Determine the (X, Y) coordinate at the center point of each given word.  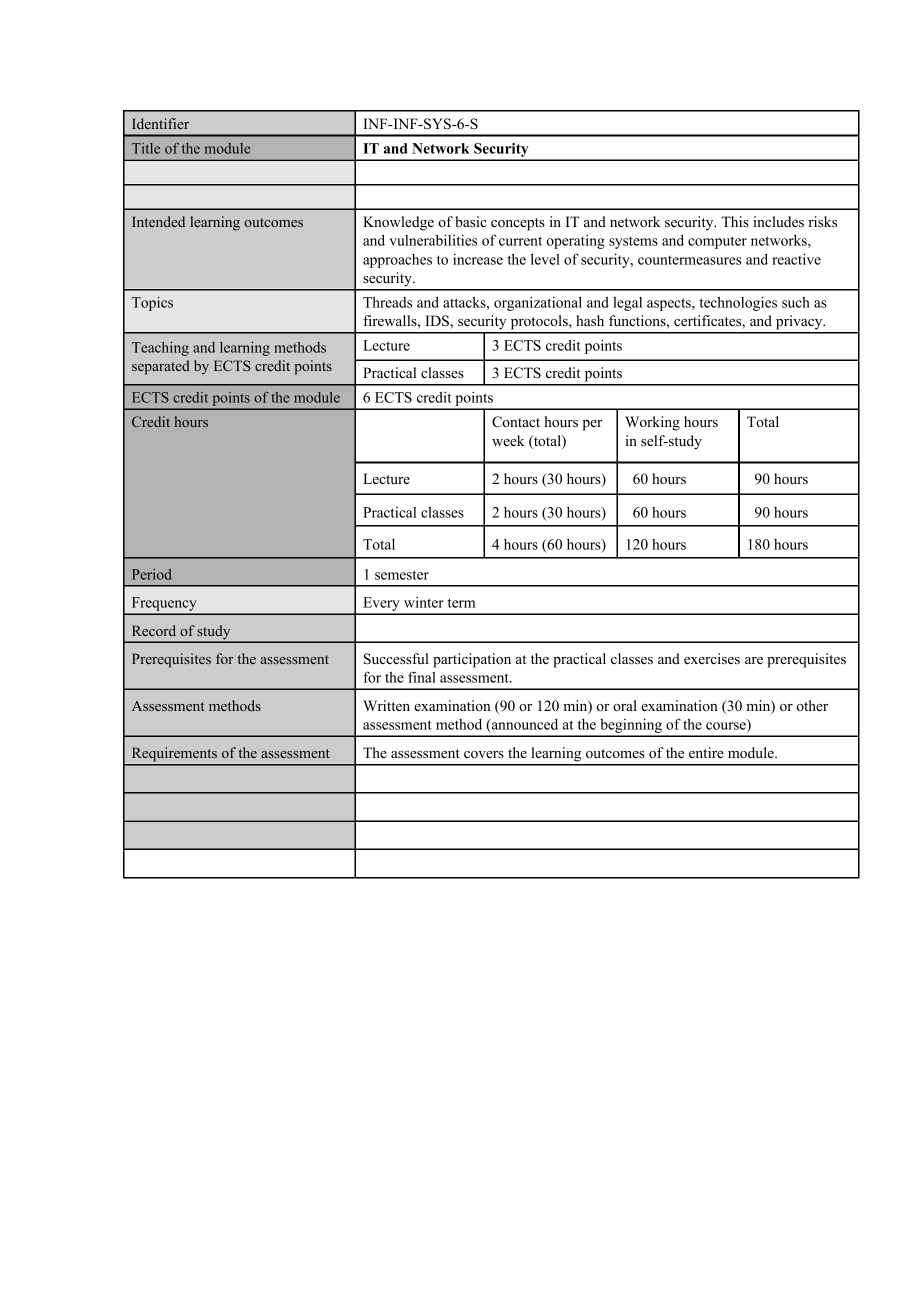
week (508, 440)
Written (386, 705)
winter (424, 602)
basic (471, 221)
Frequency (164, 605)
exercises (712, 658)
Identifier (160, 123)
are (754, 660)
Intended (158, 221)
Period (152, 574)
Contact (516, 422)
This (735, 221)
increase (478, 259)
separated (161, 367)
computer (717, 242)
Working (652, 423)
